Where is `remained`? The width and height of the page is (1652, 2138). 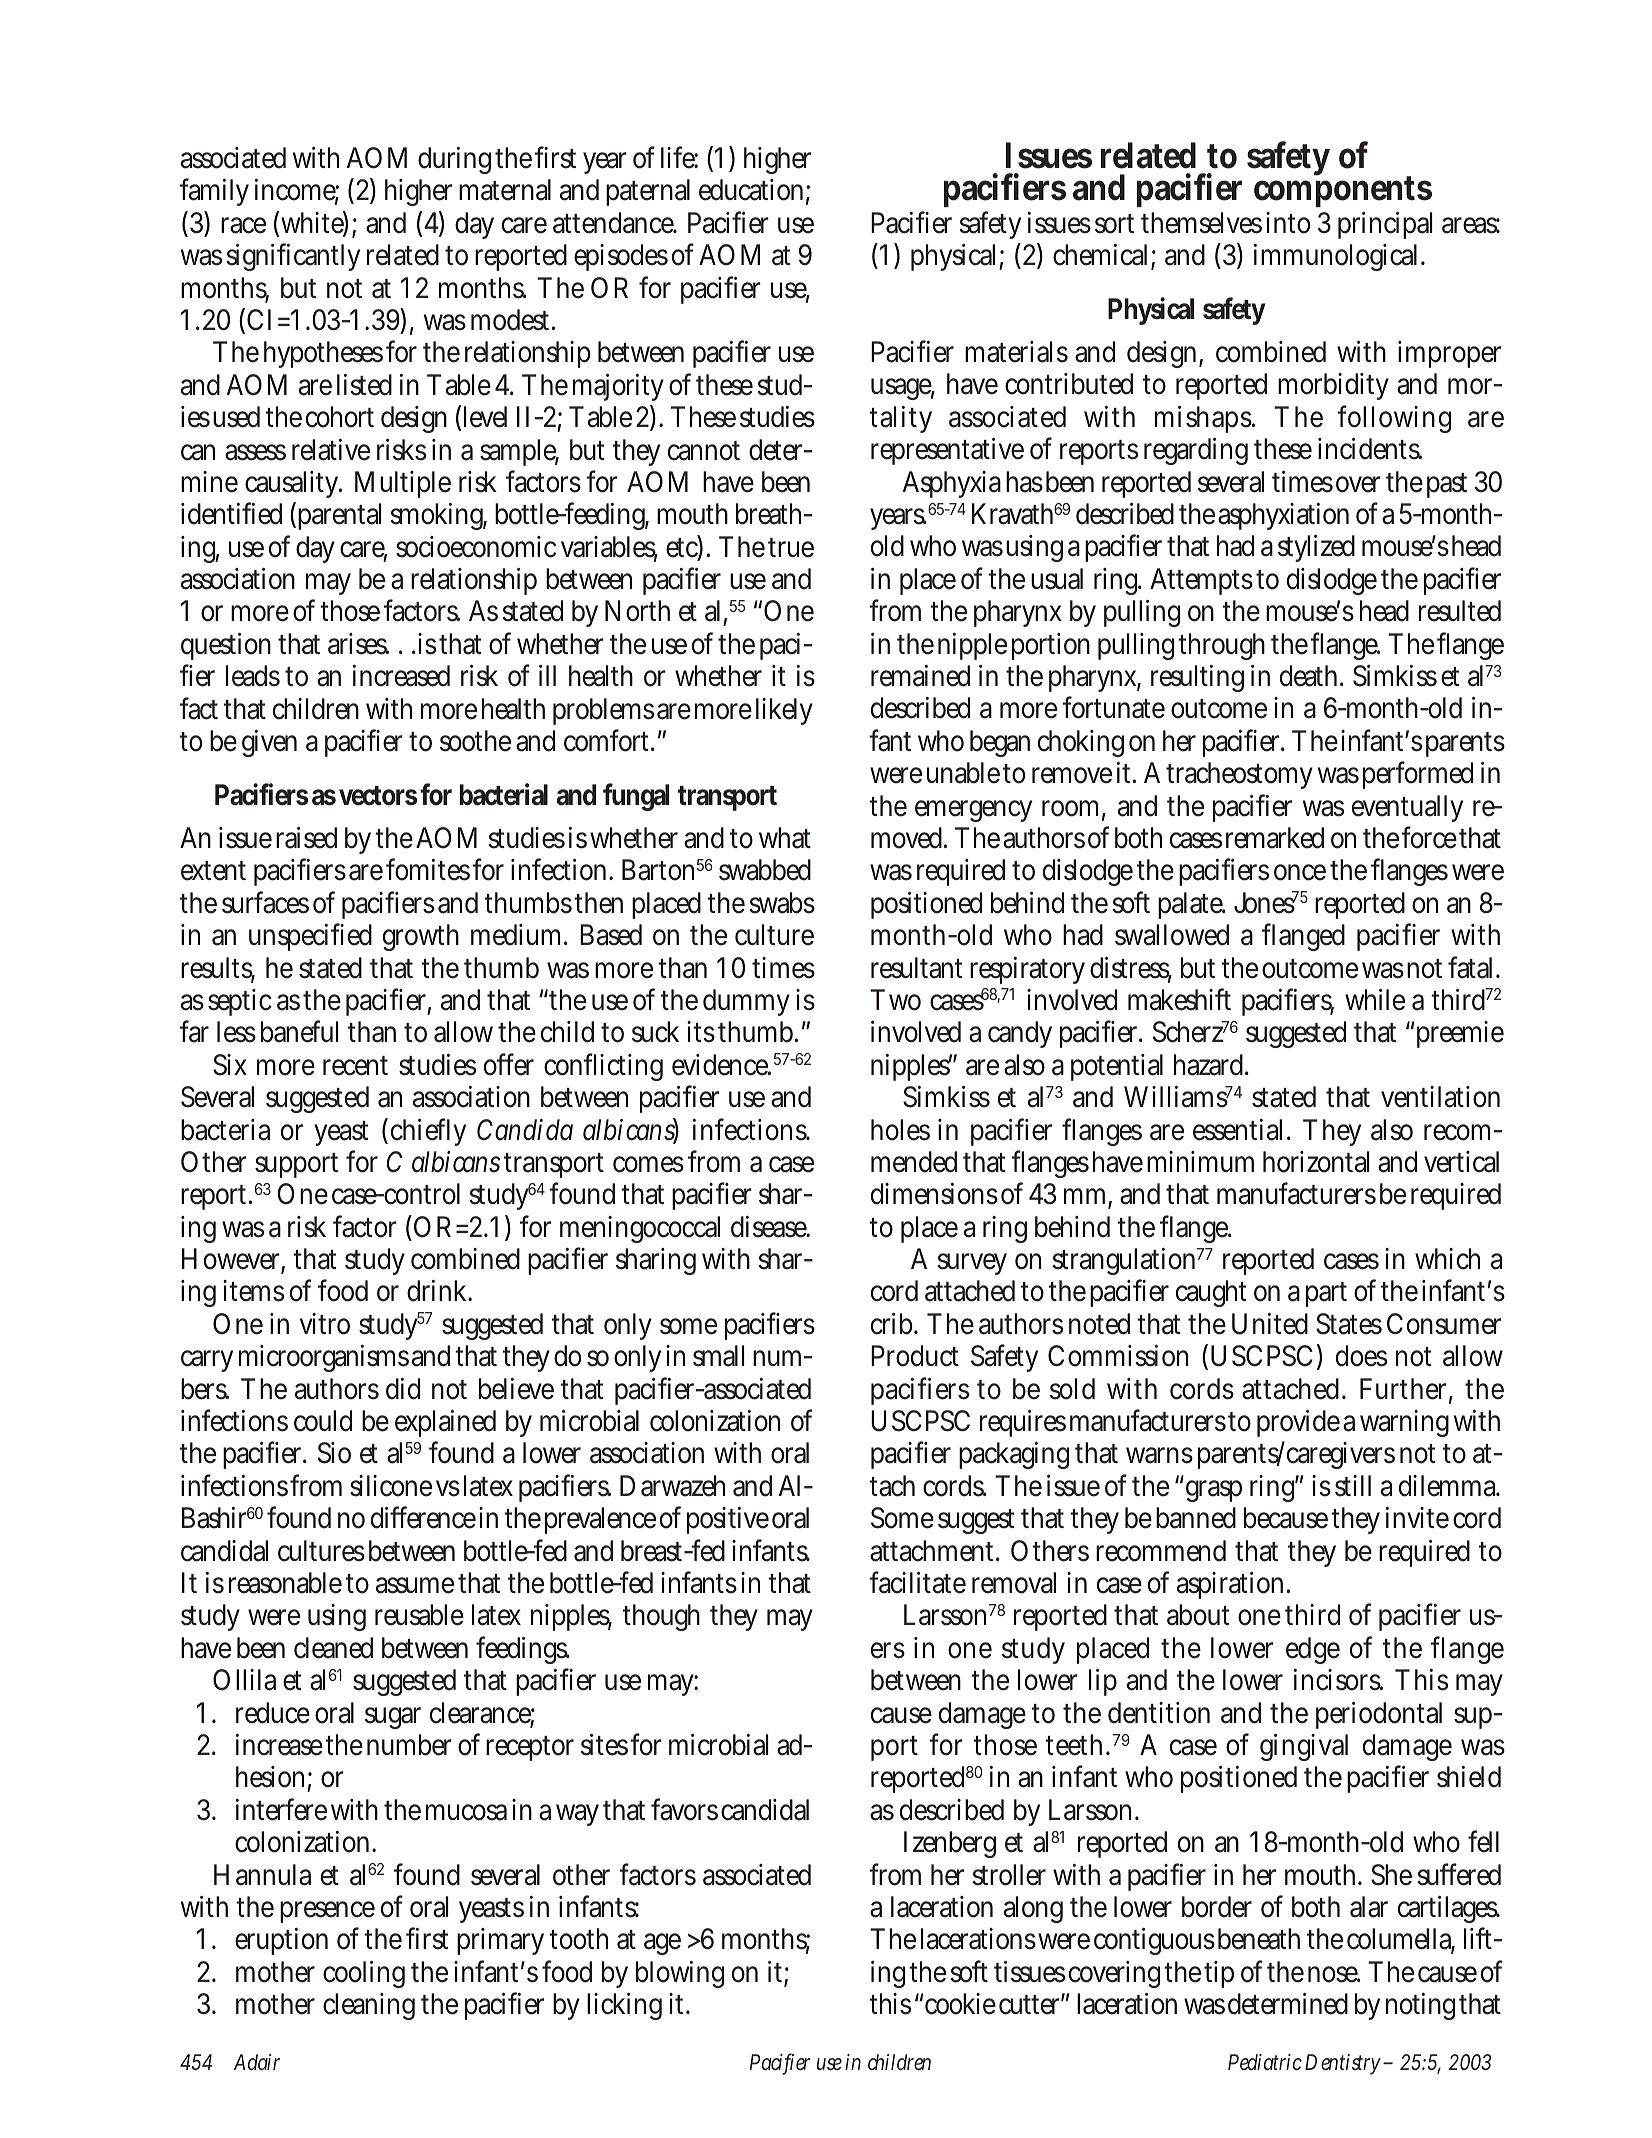 remained is located at coordinates (920, 676).
